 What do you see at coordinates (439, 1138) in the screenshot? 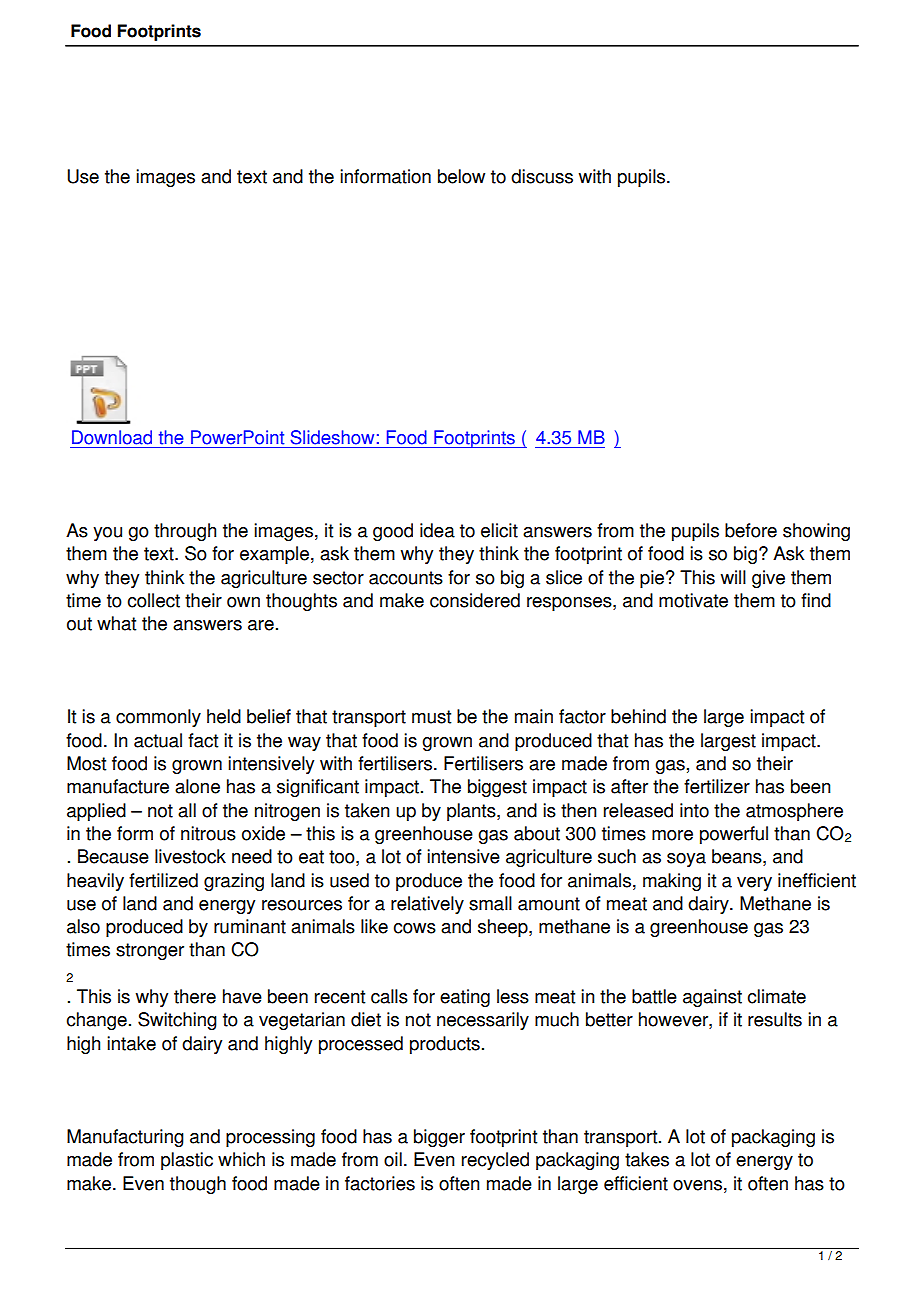
I see `bigger` at bounding box center [439, 1138].
